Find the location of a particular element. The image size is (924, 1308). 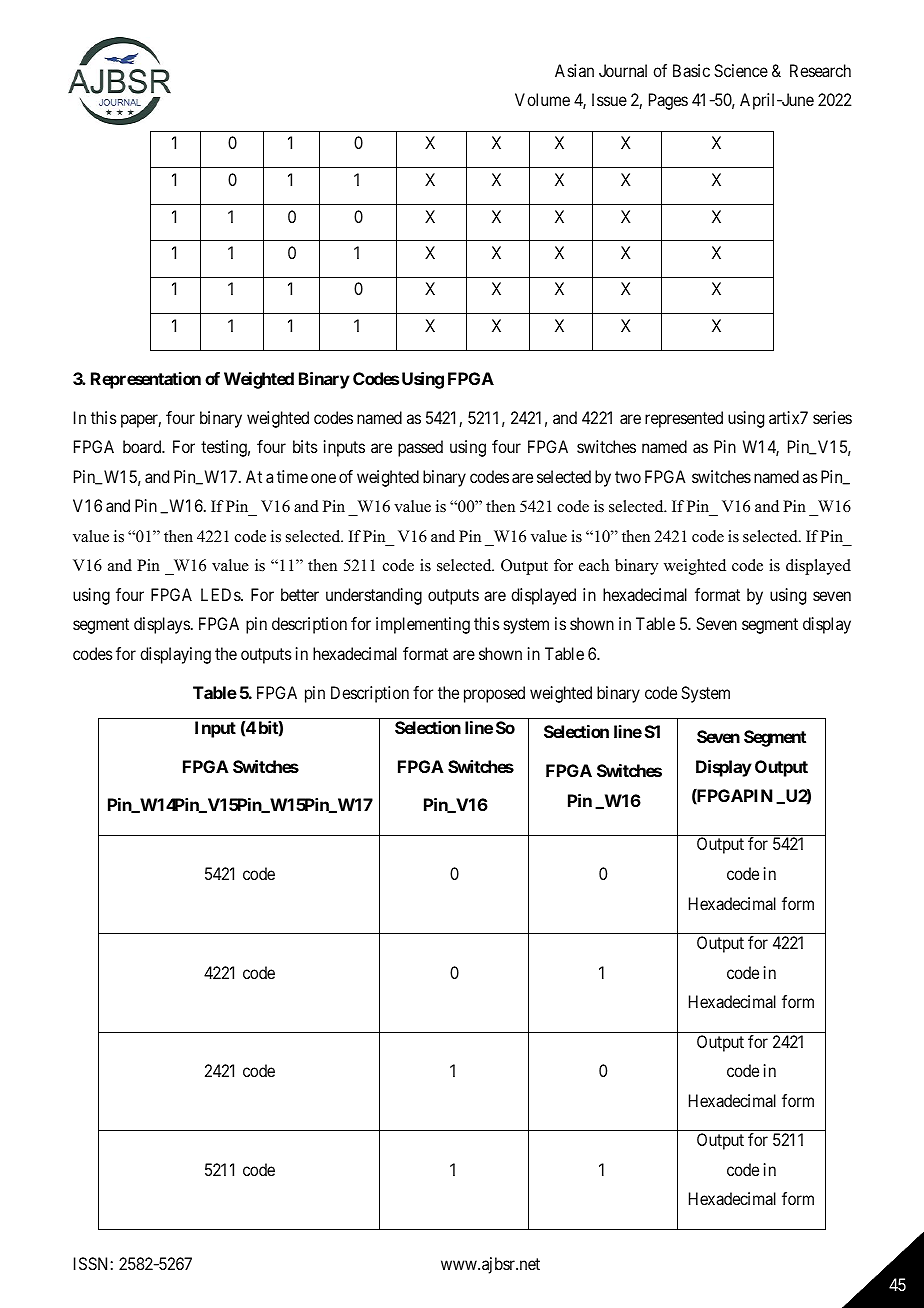

each is located at coordinates (594, 565).
